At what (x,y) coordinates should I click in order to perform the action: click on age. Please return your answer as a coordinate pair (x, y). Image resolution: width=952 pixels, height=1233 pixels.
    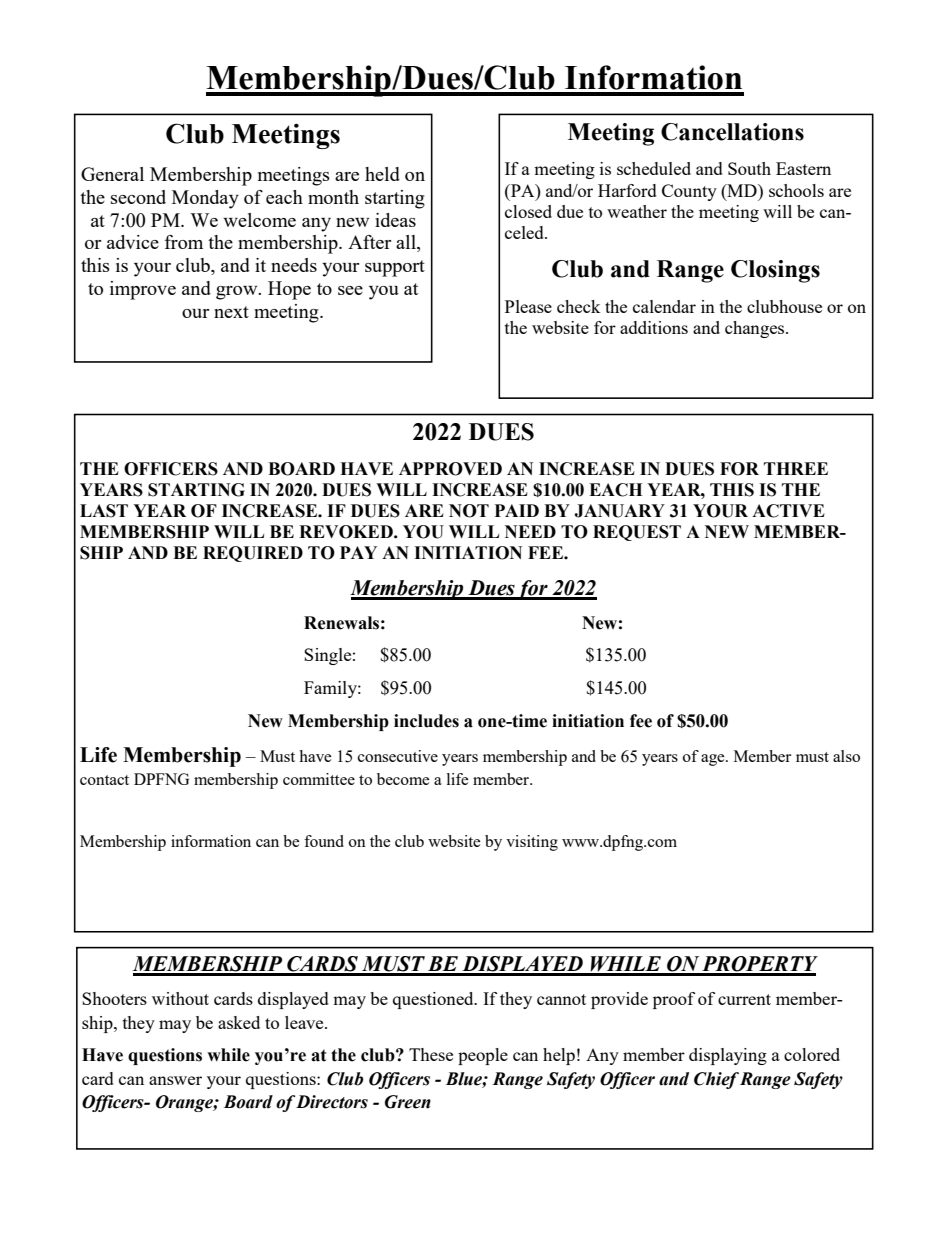
    Looking at the image, I should click on (714, 760).
